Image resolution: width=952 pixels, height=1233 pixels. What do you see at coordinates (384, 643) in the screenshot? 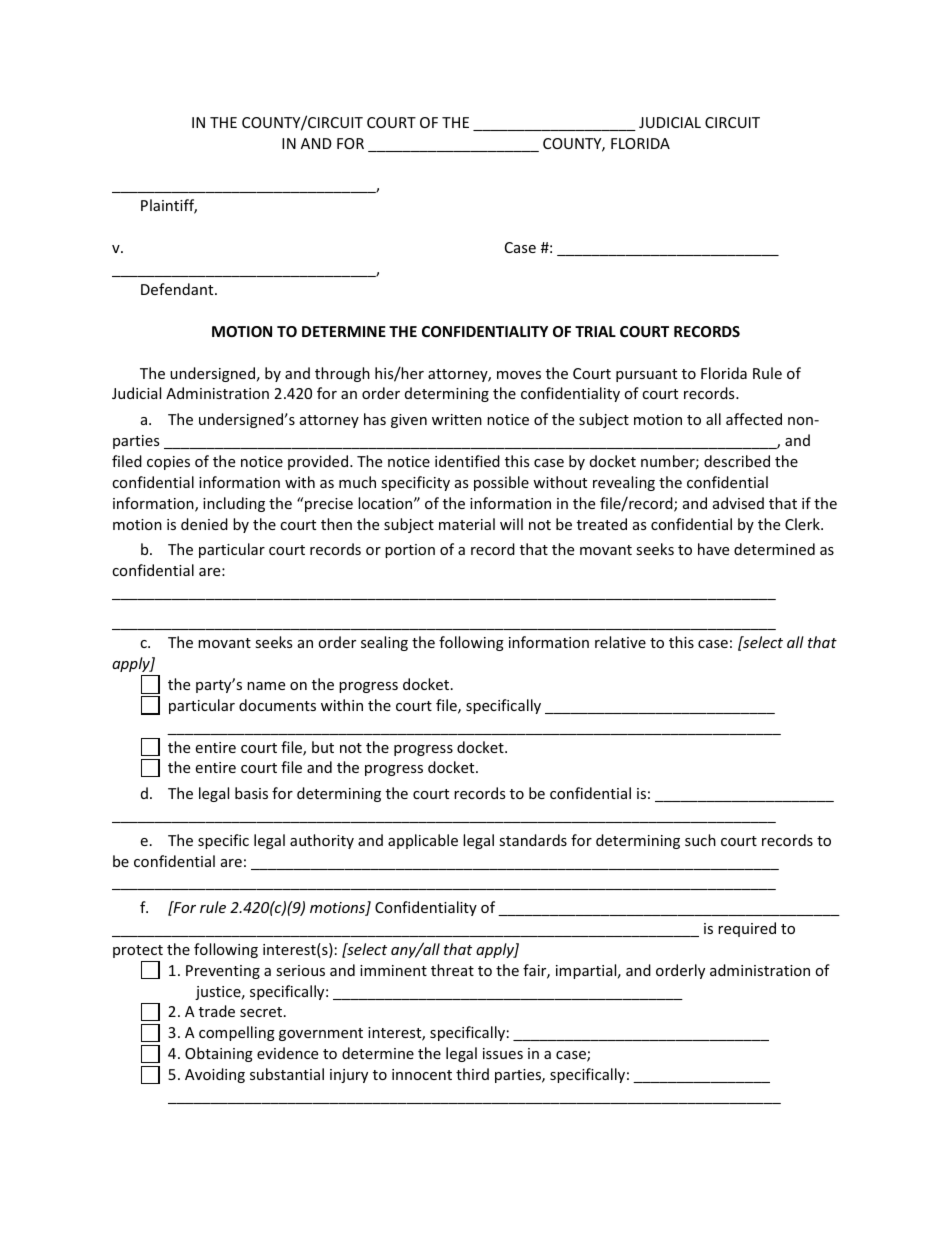
I see `sealing` at bounding box center [384, 643].
